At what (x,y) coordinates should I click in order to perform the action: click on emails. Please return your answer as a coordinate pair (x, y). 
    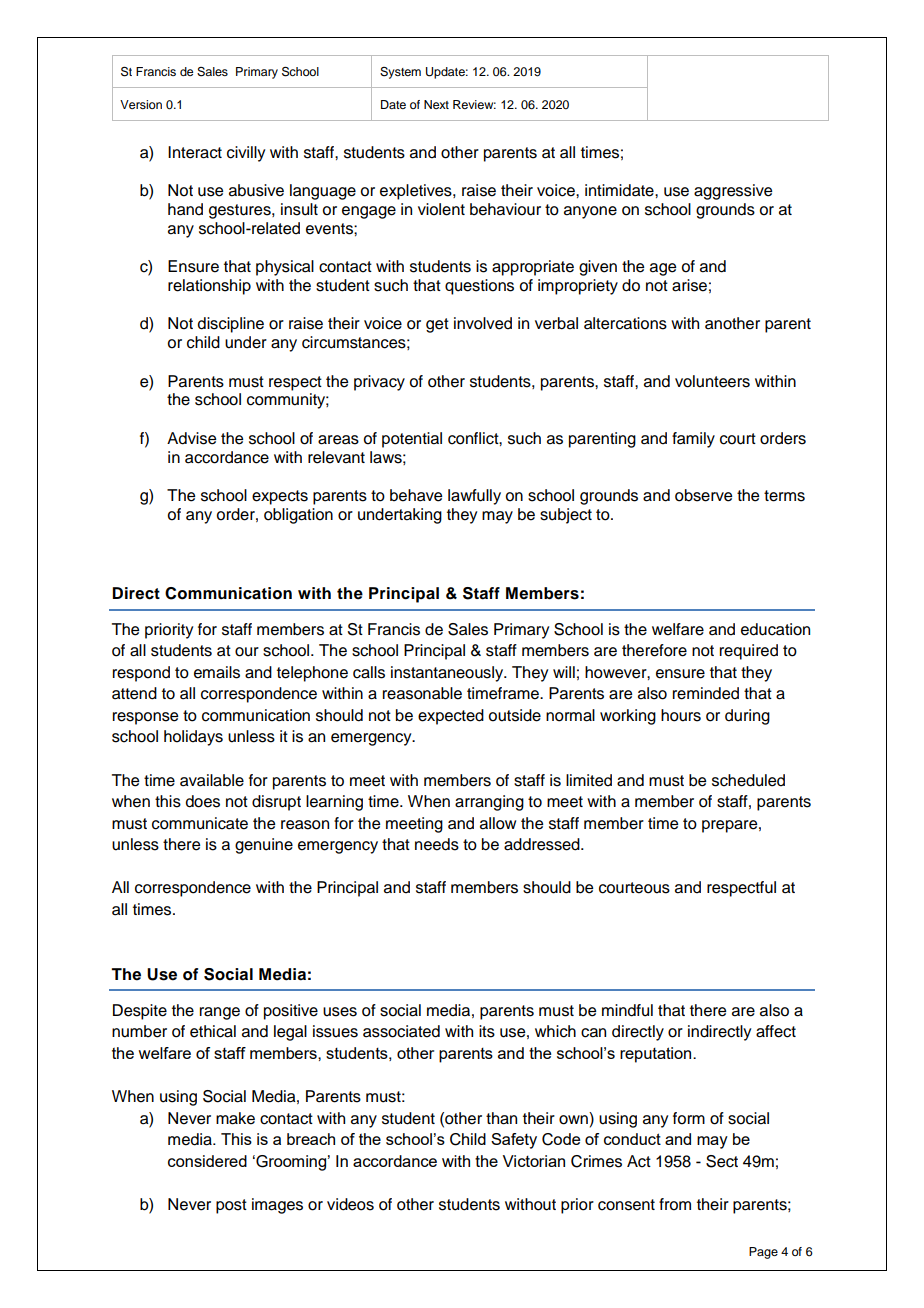
    Looking at the image, I should click on (217, 672).
